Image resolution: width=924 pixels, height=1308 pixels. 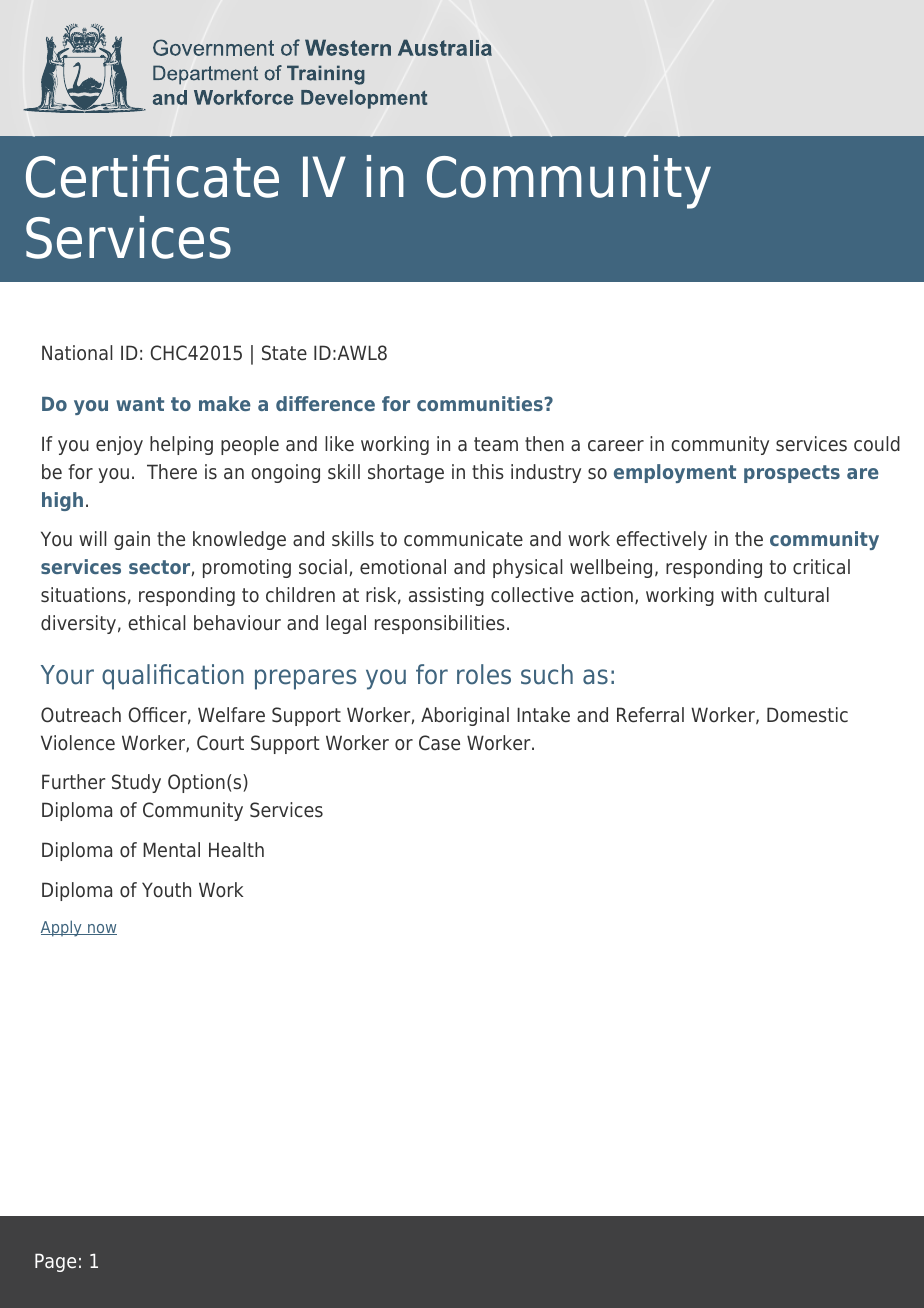 What do you see at coordinates (480, 403) in the document?
I see `communities` at bounding box center [480, 403].
